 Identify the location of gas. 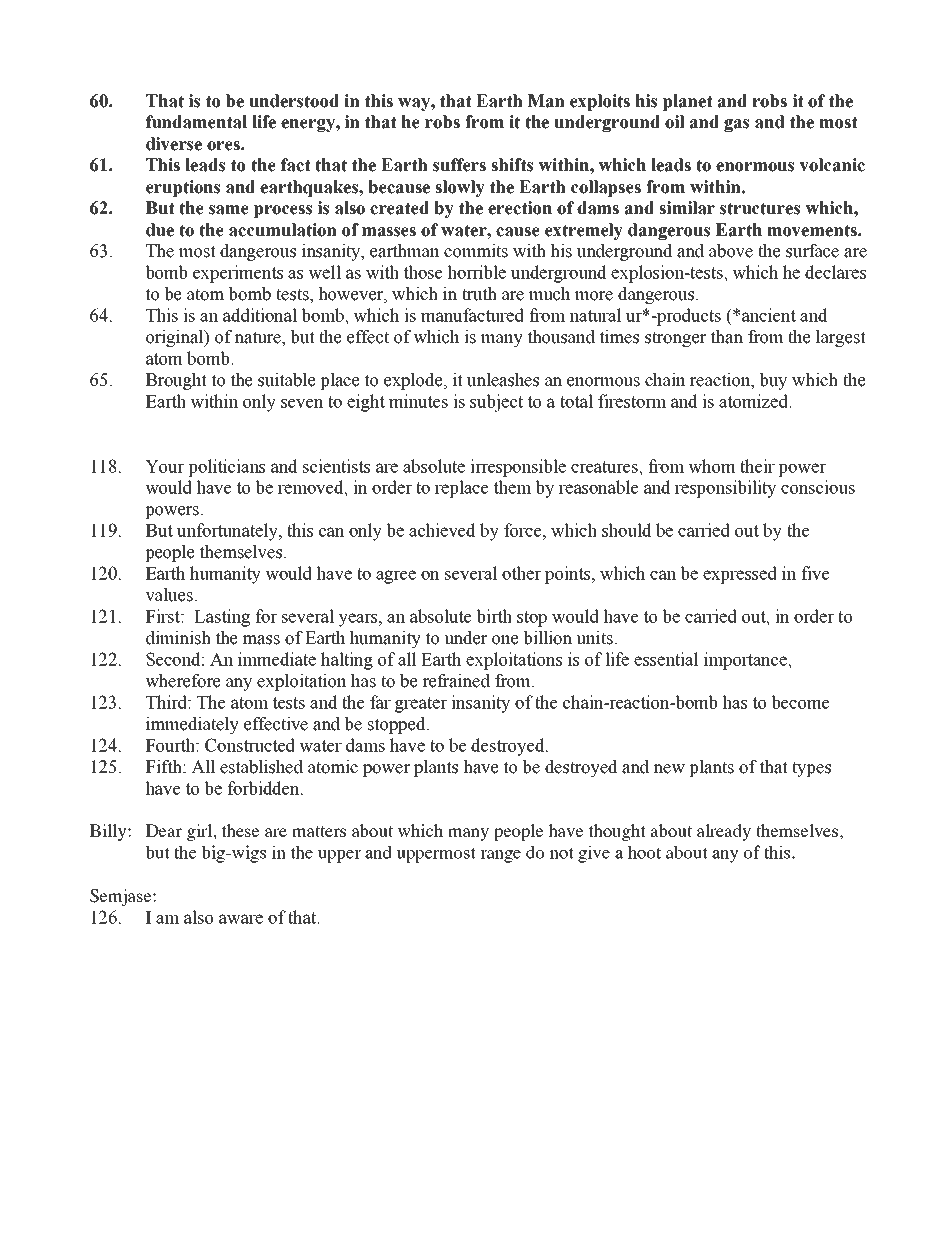
(736, 125).
